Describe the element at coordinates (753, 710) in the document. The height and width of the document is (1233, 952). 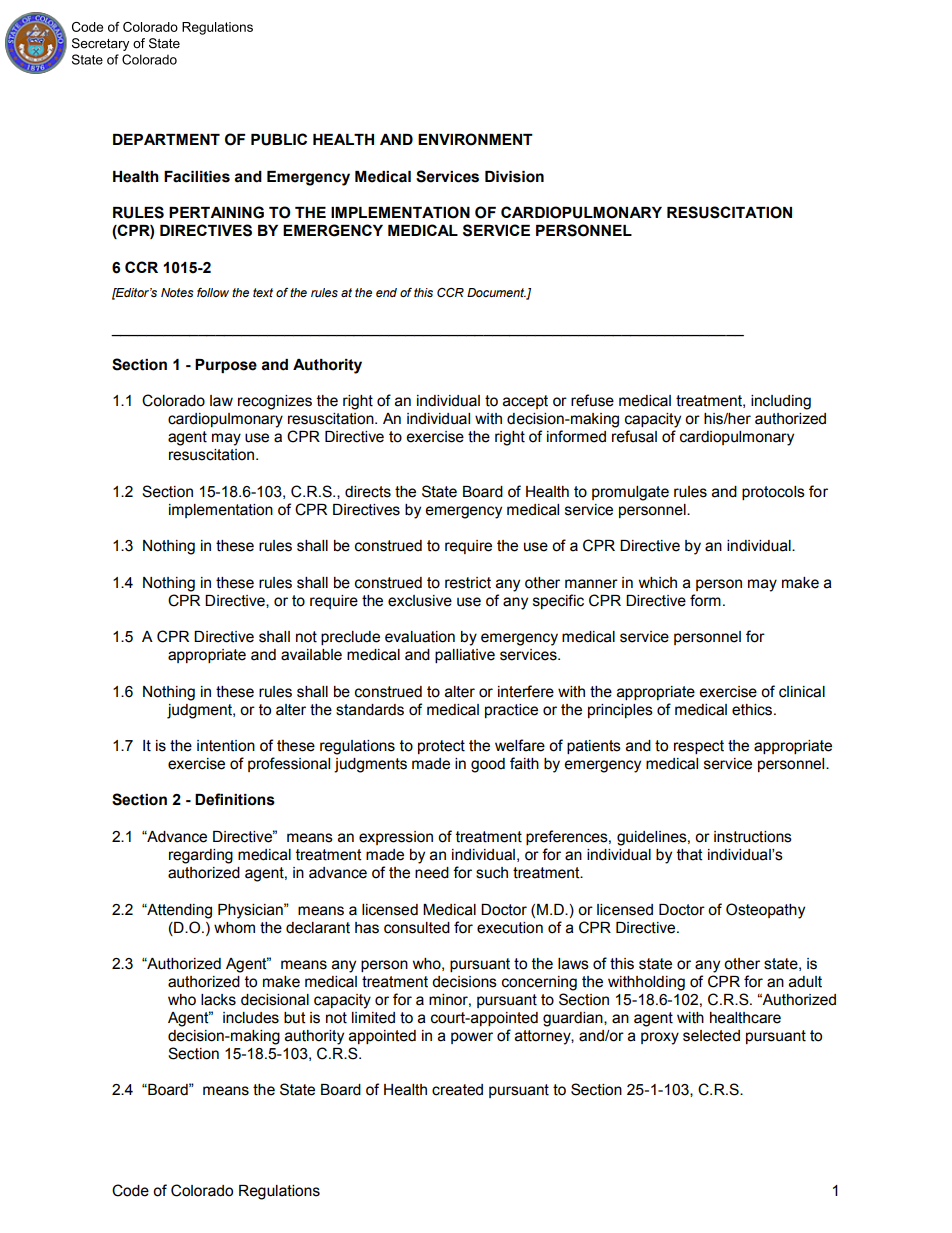
I see `ethics` at that location.
